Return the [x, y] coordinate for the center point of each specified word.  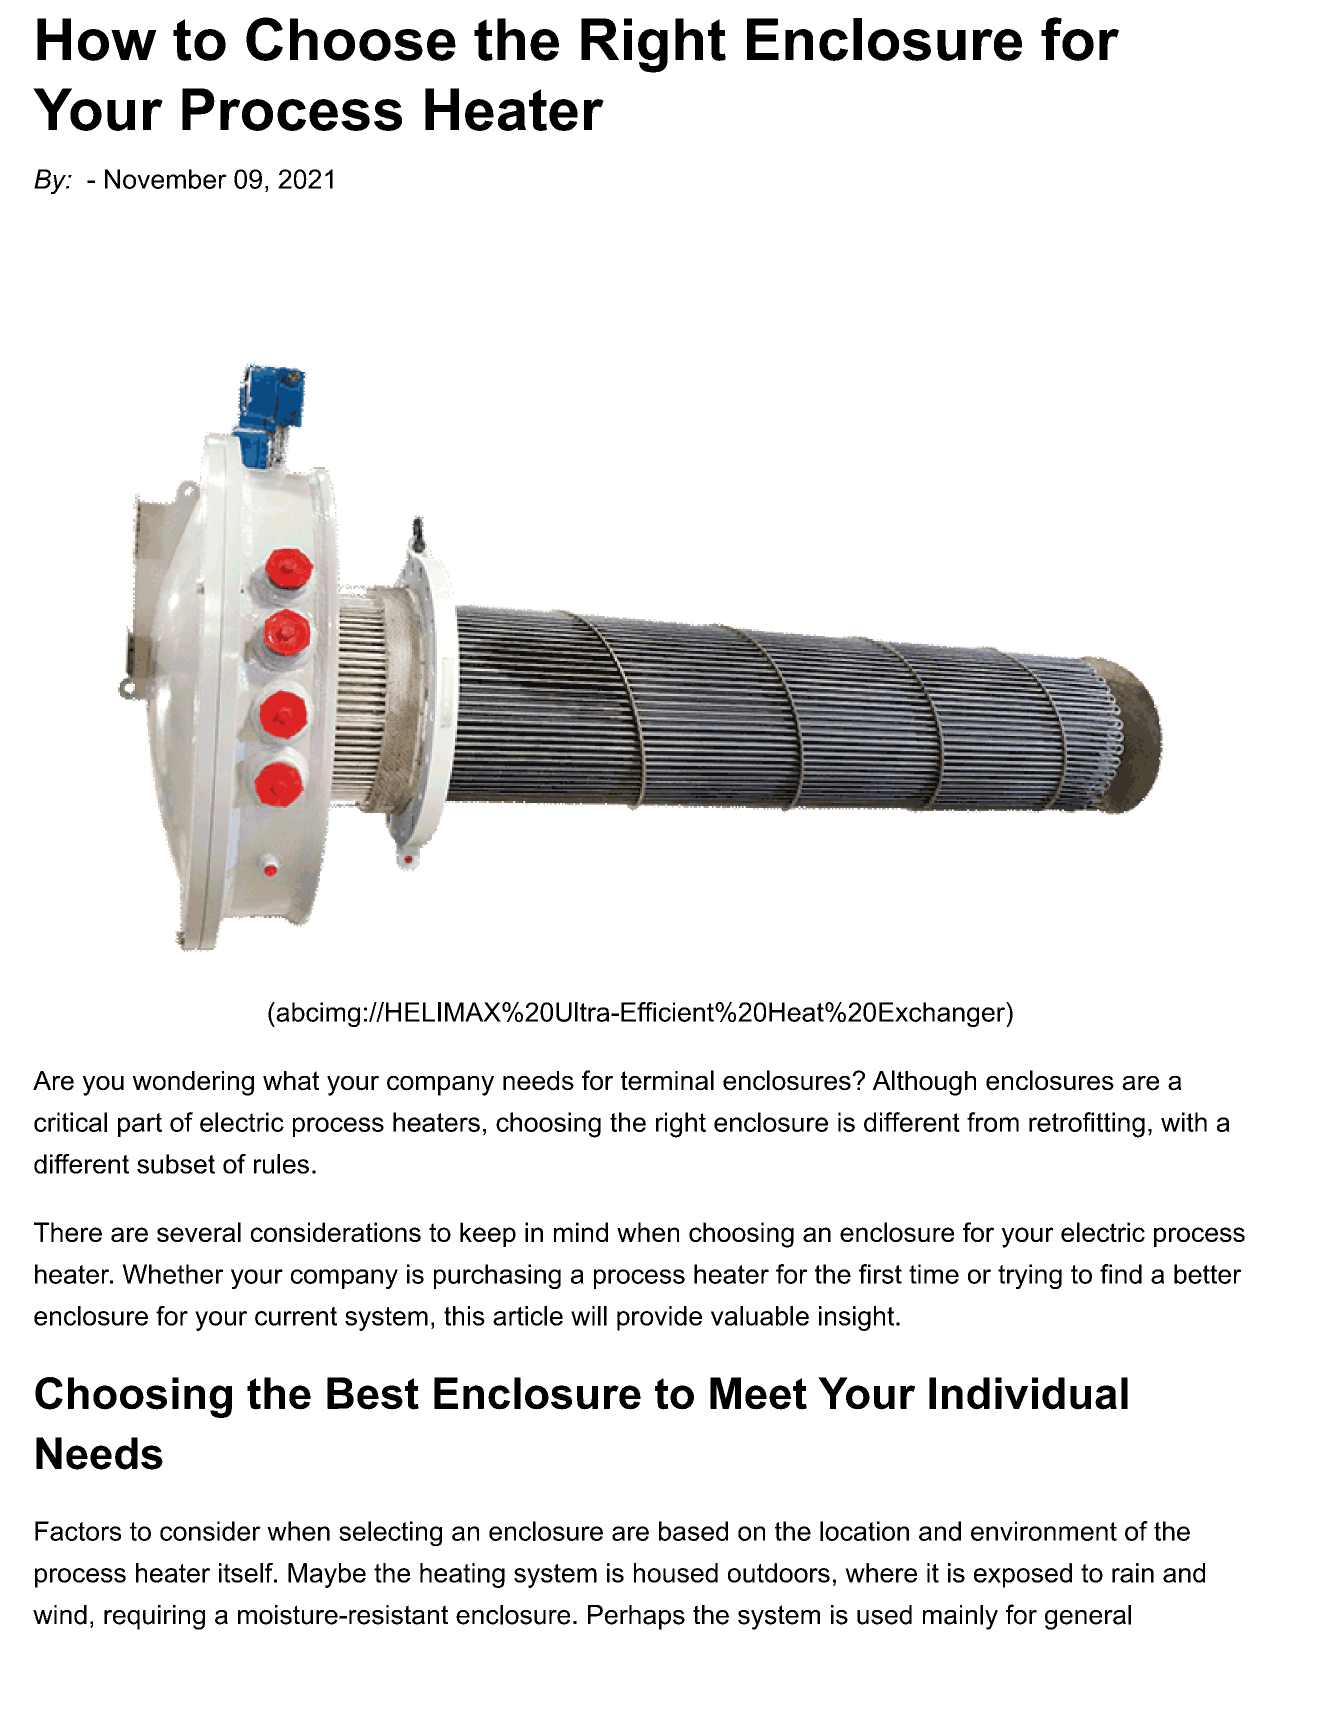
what [291, 1081]
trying [1030, 1276]
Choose [351, 39]
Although [924, 1083]
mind [581, 1232]
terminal [667, 1080]
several [199, 1232]
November [166, 179]
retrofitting [1087, 1125]
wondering [193, 1083]
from [993, 1122]
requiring [154, 1617]
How [97, 39]
